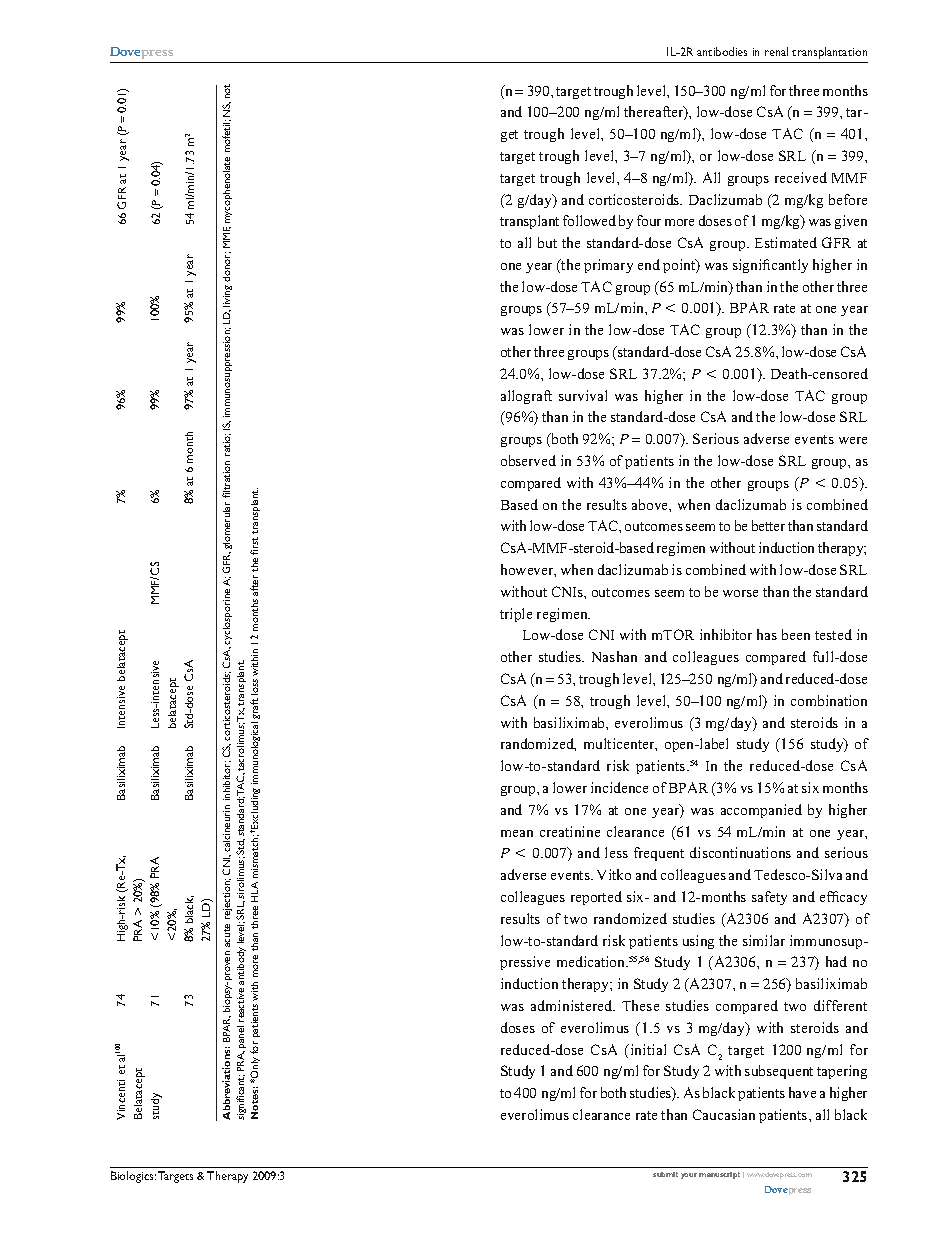 The width and height of the screenshot is (952, 1233). I want to click on Estimated, so click(786, 242).
